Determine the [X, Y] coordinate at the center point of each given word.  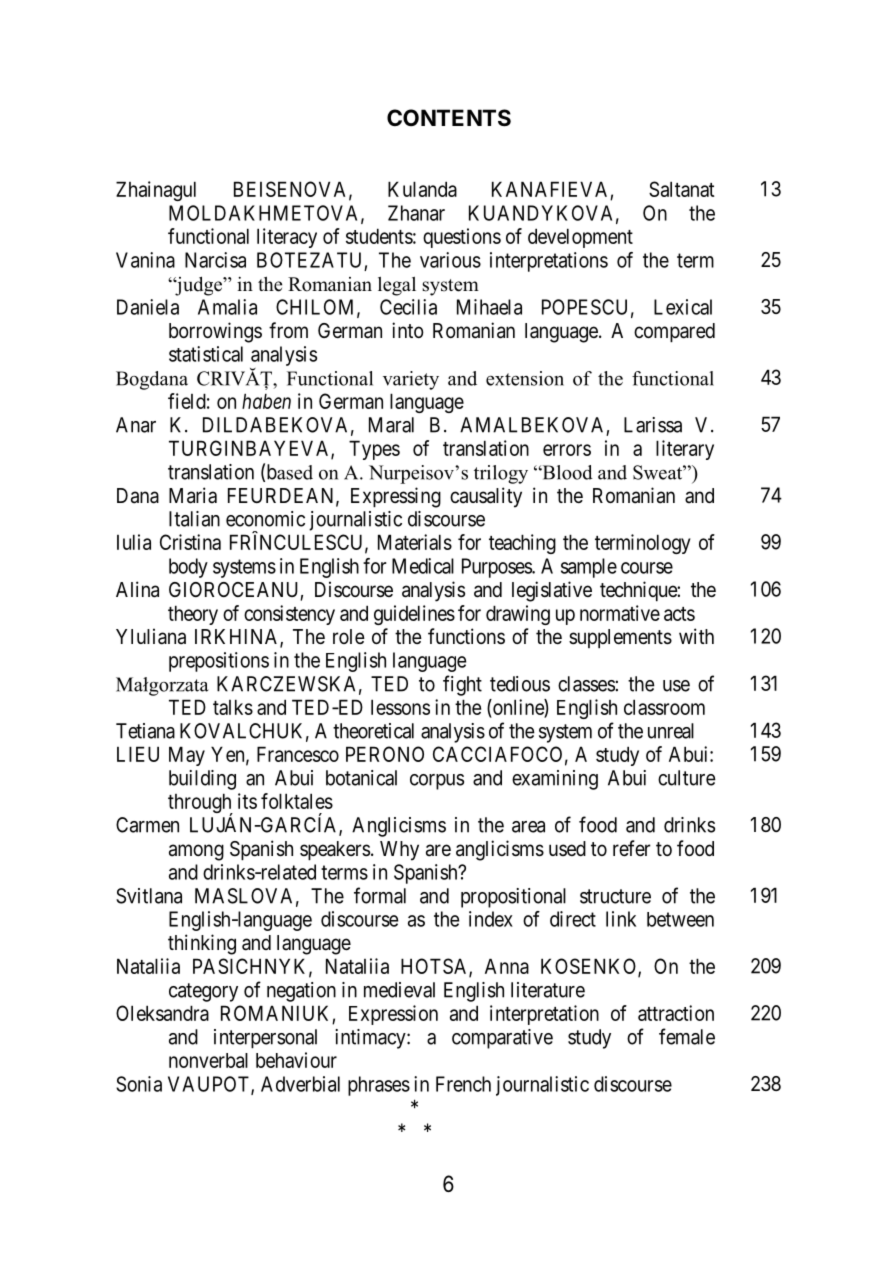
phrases [379, 1086]
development [580, 238]
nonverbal [208, 1060]
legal [397, 286]
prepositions [219, 662]
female [687, 1036]
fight [462, 685]
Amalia [227, 307]
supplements [620, 638]
